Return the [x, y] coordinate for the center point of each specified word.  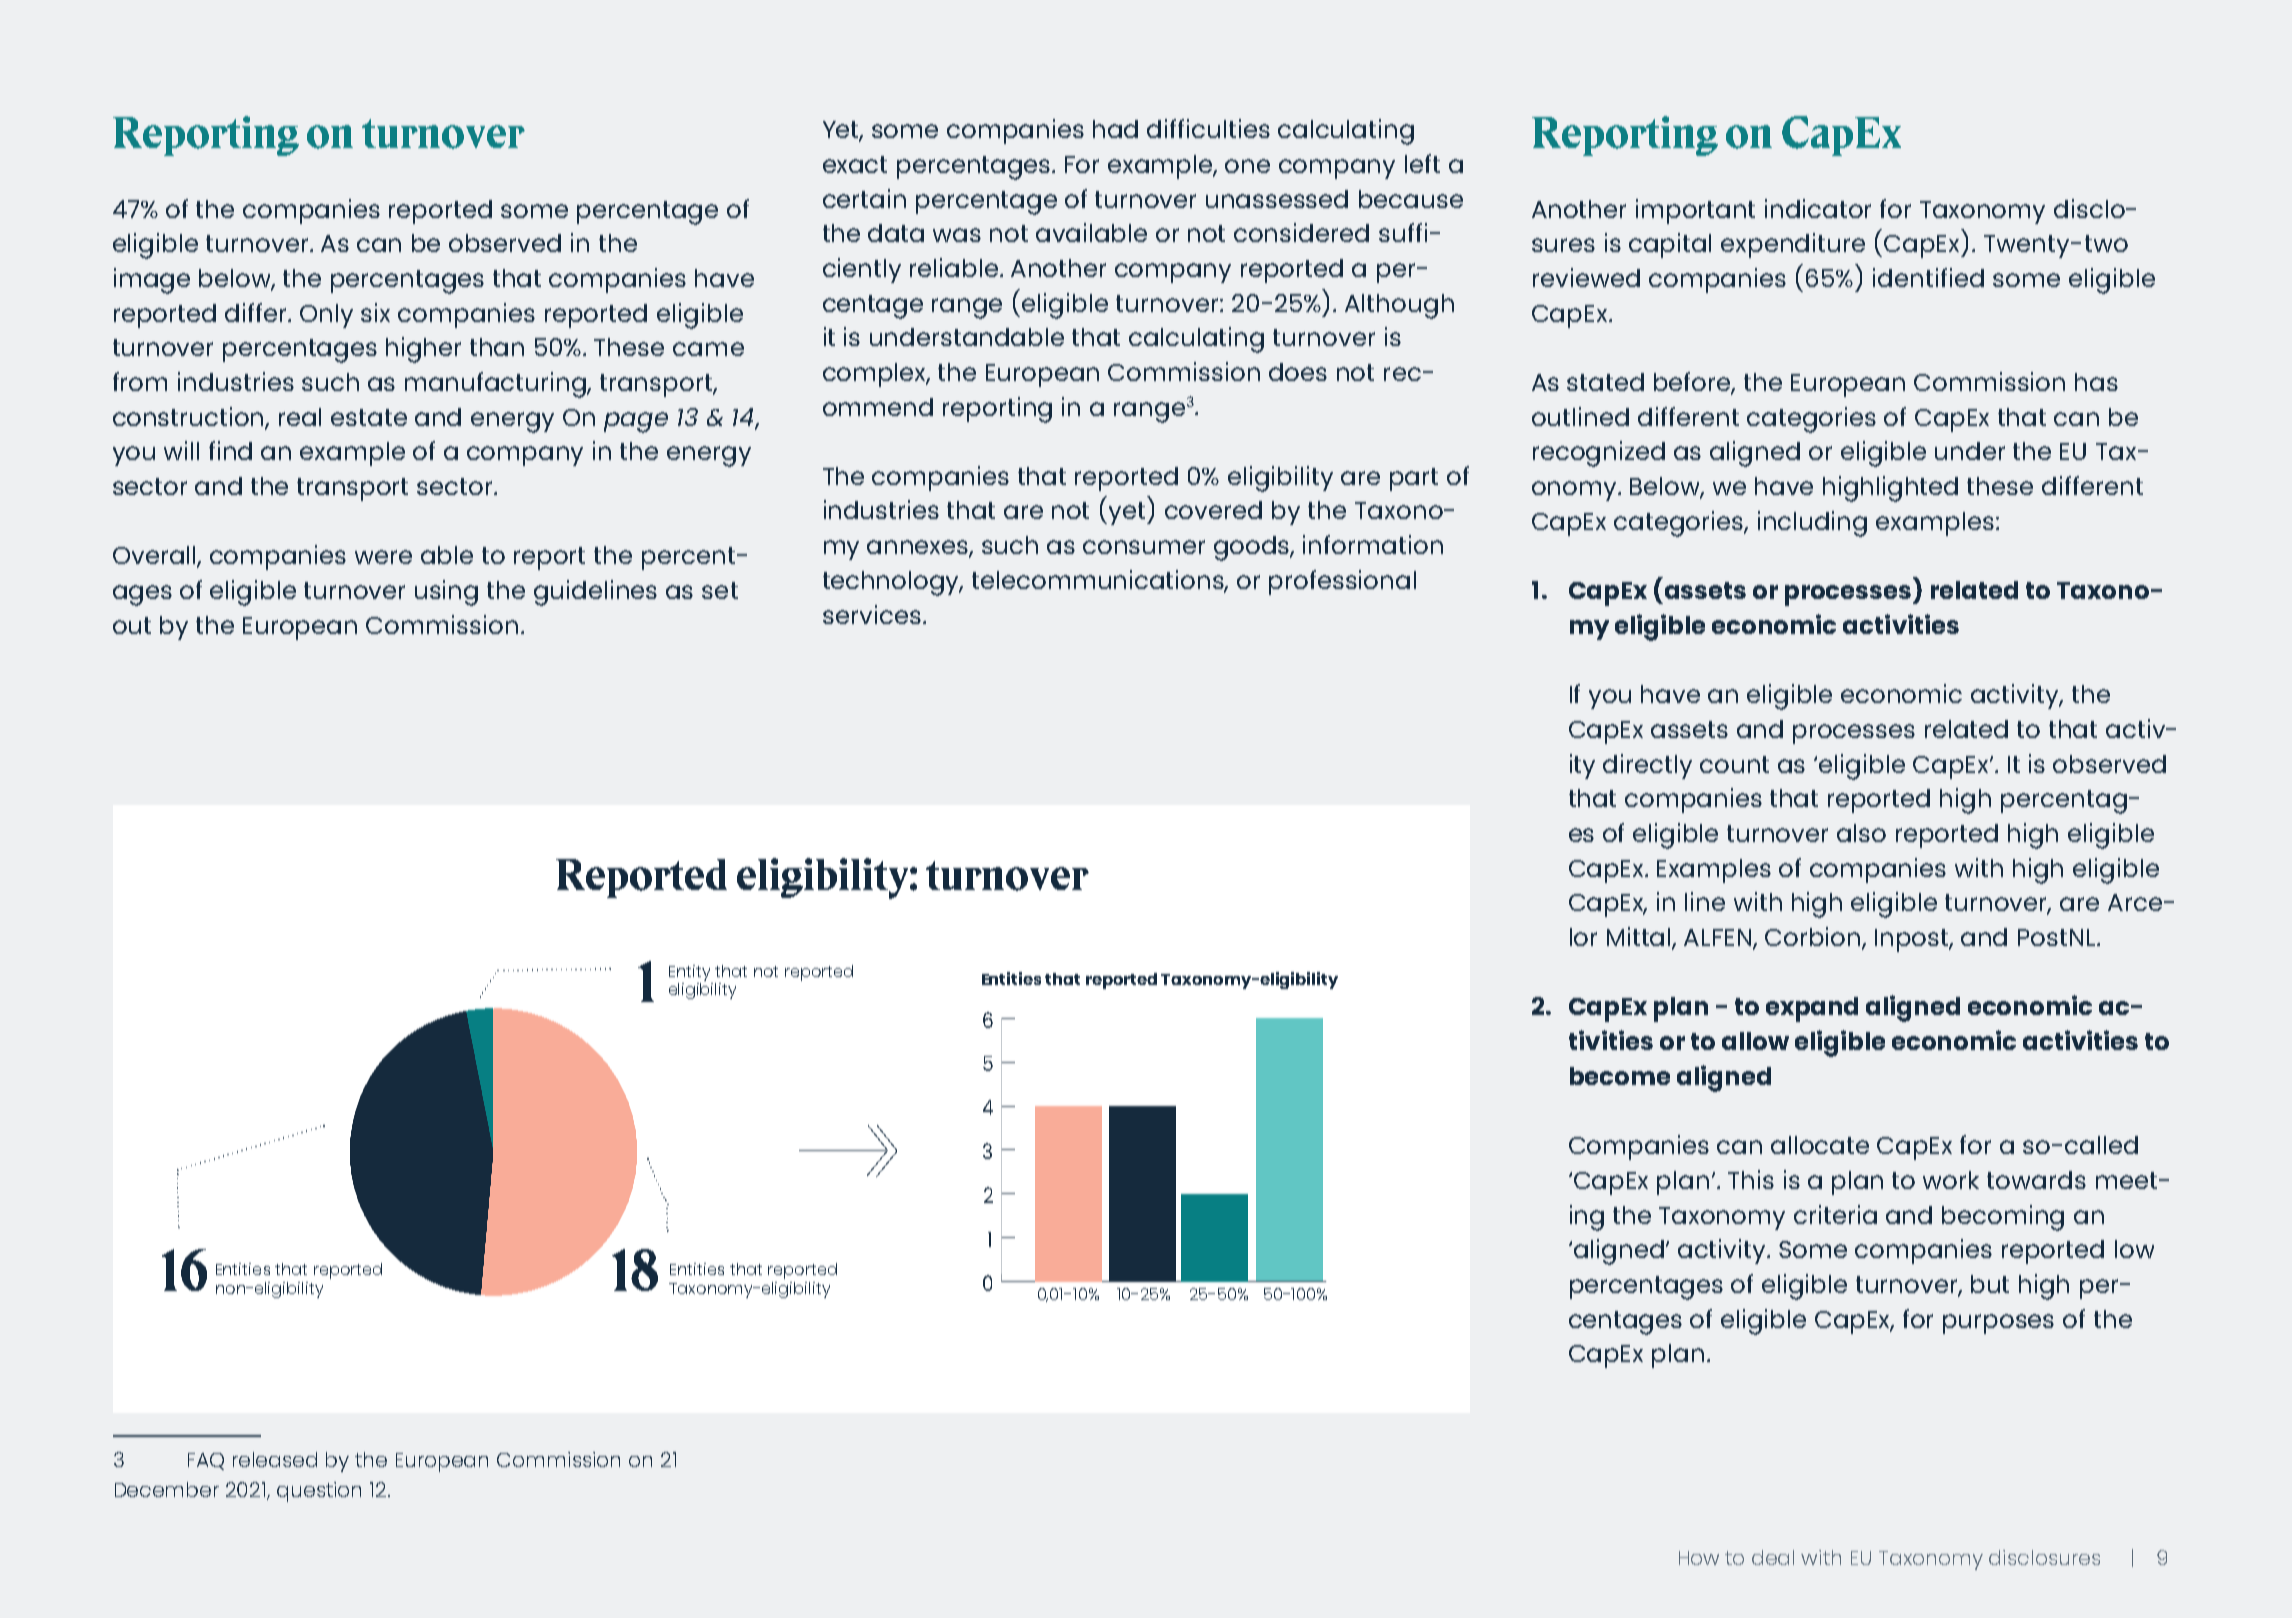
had [1115, 129]
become [1620, 1076]
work [1951, 1180]
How [1699, 1558]
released [275, 1459]
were [383, 557]
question [319, 1492]
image [152, 281]
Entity [689, 973]
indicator [1818, 208]
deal [1773, 1557]
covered [1213, 510]
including [1812, 524]
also [1861, 833]
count [1734, 764]
